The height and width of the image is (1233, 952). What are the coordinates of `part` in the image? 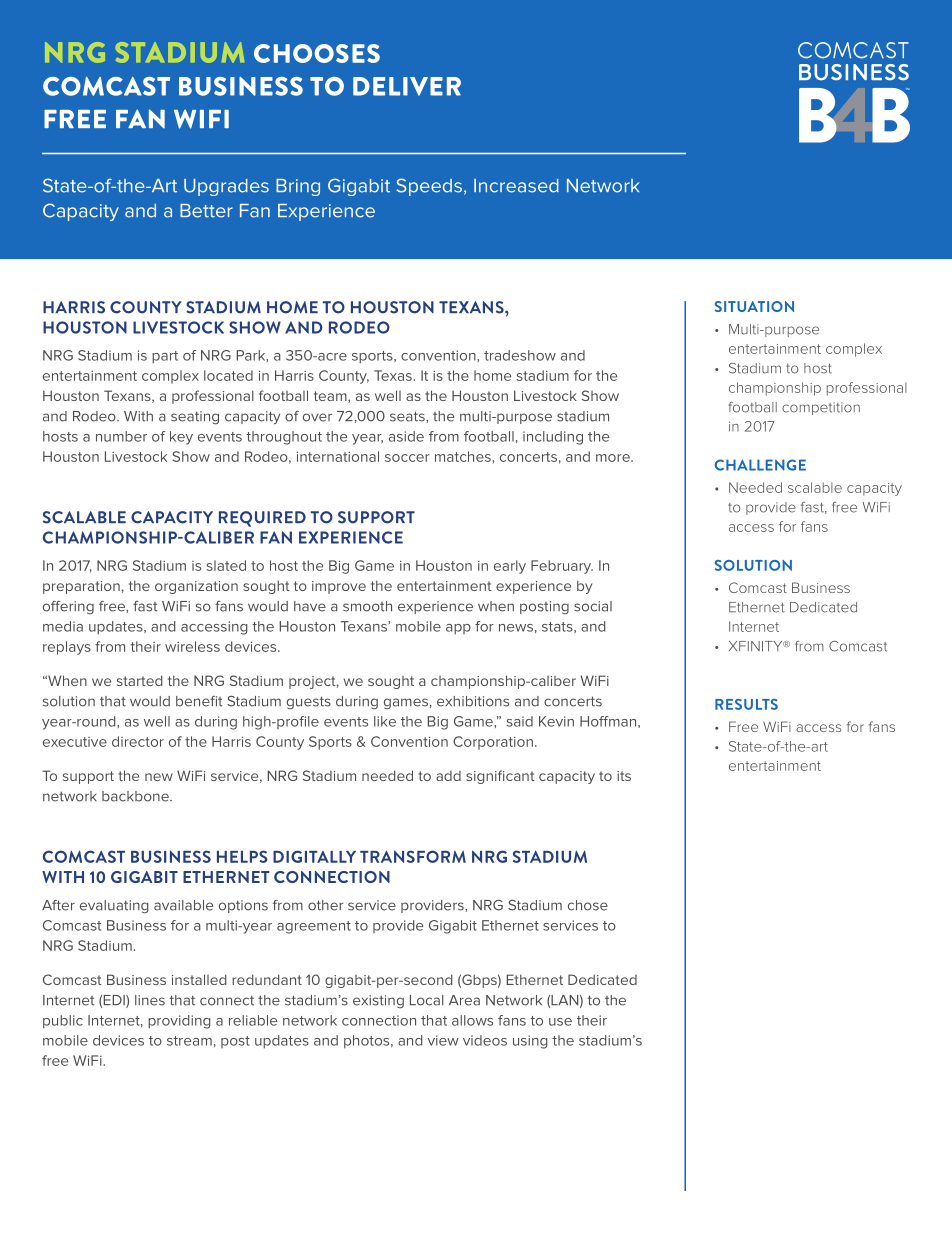 It's located at (165, 357).
